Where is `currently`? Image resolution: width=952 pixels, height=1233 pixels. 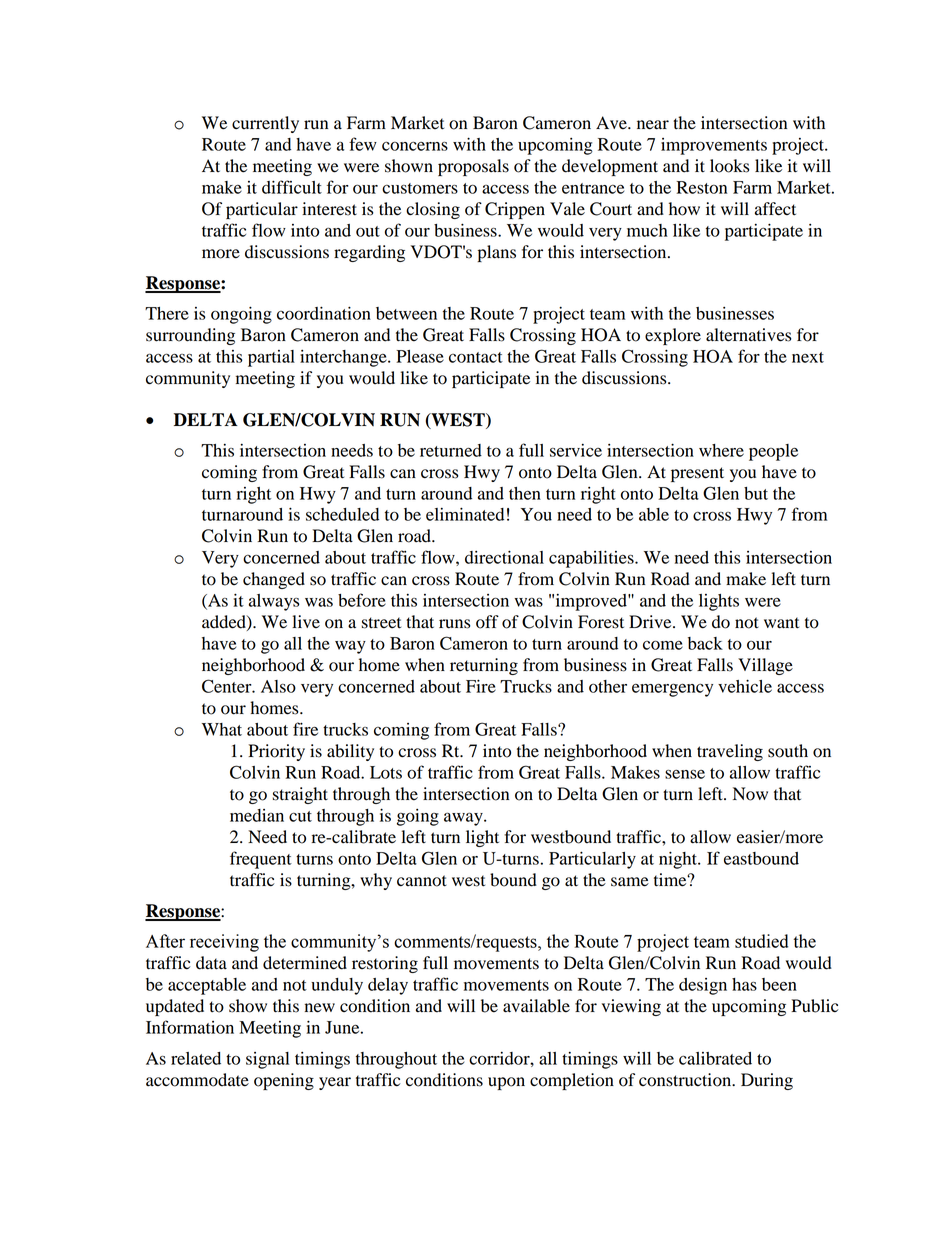
currently is located at coordinates (265, 124).
